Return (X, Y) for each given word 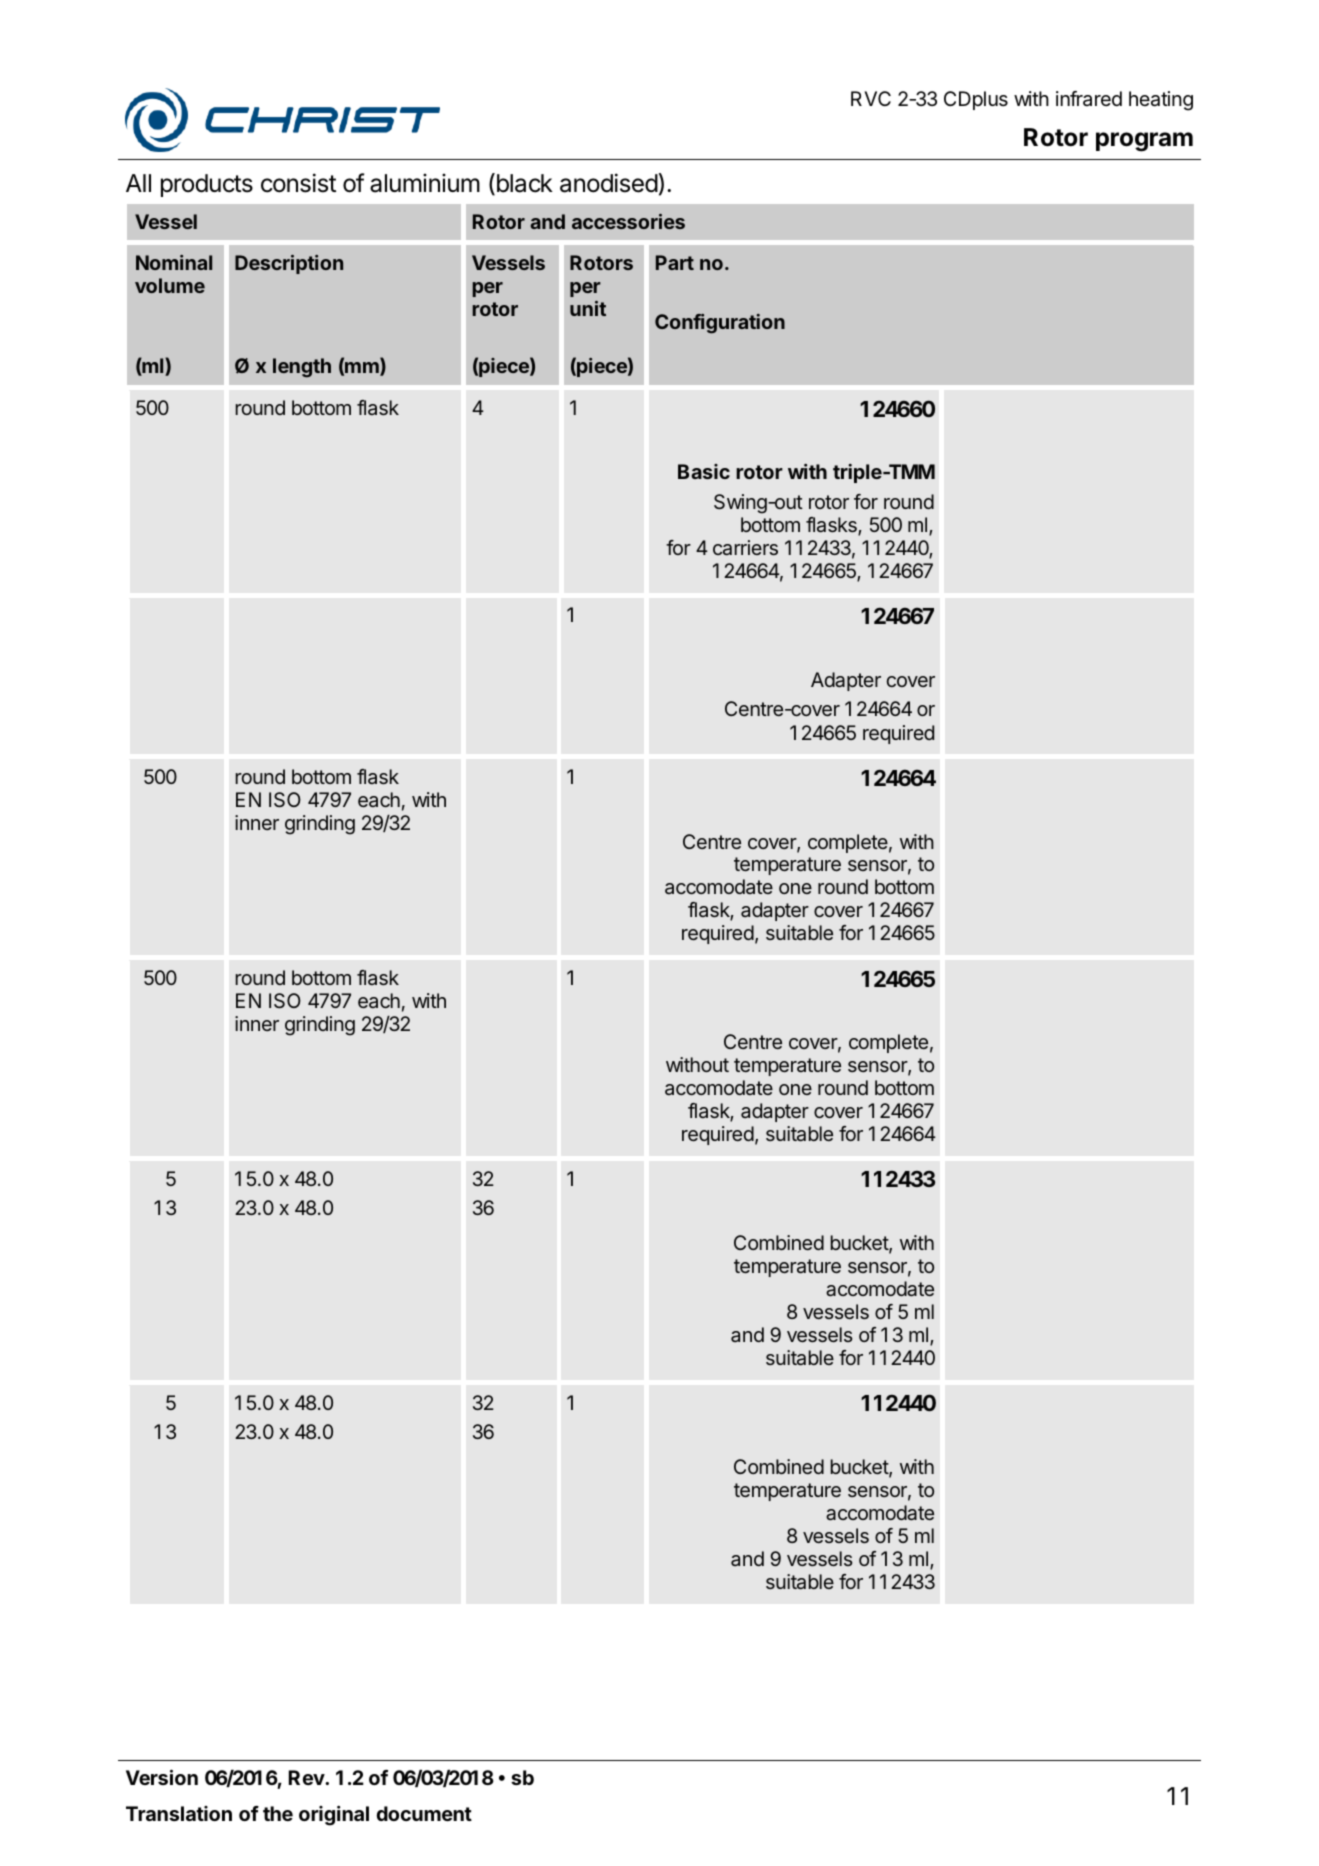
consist (298, 183)
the (278, 1813)
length (302, 368)
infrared (1089, 99)
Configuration (720, 324)
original (334, 1815)
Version (162, 1777)
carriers (745, 548)
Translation (179, 1813)
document (424, 1813)
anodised (609, 183)
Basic (704, 471)
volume (170, 285)
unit (588, 308)
